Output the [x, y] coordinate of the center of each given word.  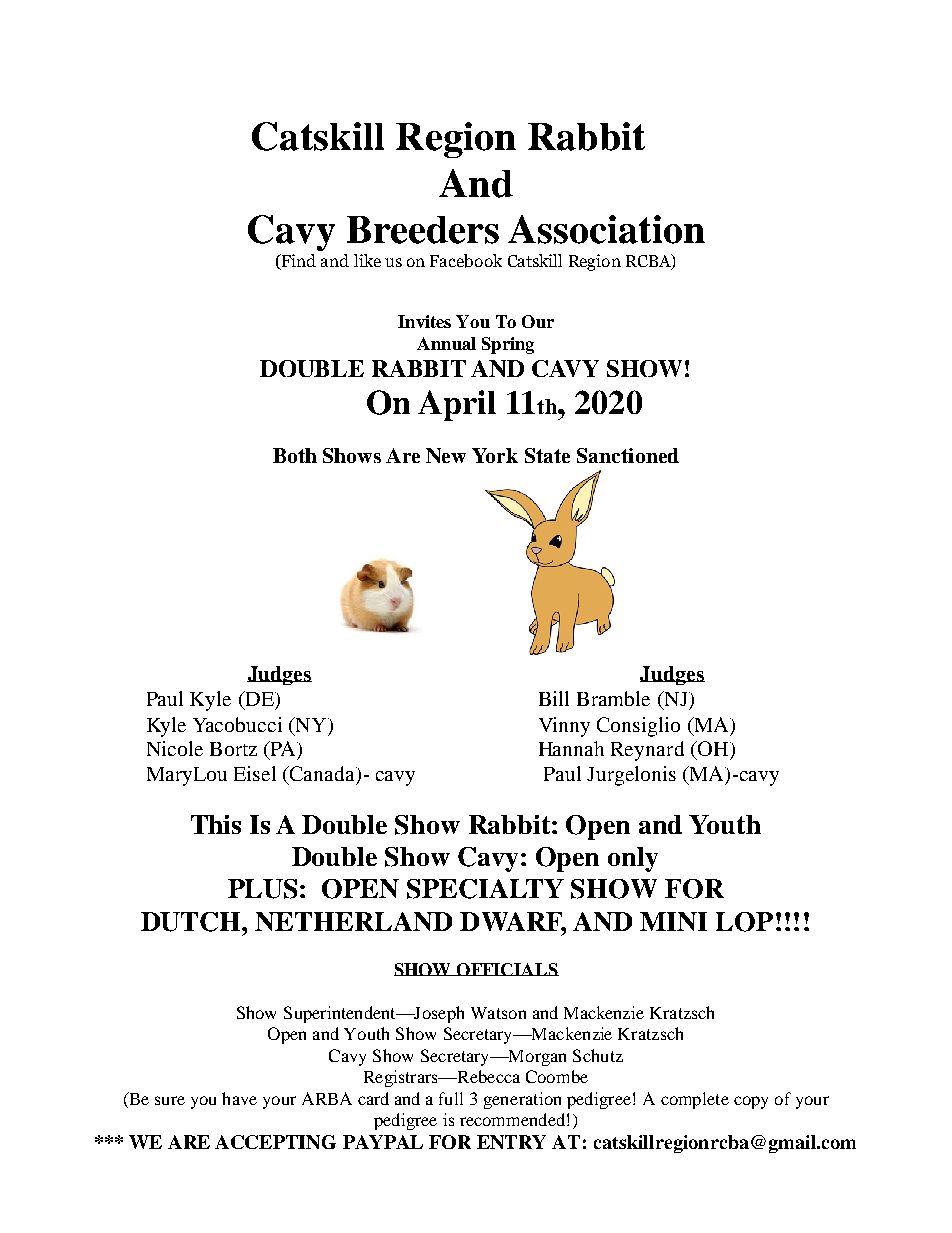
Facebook [466, 261]
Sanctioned [628, 455]
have [239, 1098]
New [446, 455]
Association [606, 229]
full [451, 1098]
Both [295, 455]
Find [298, 262]
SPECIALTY [485, 889]
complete [695, 1100]
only [633, 859]
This [216, 824]
